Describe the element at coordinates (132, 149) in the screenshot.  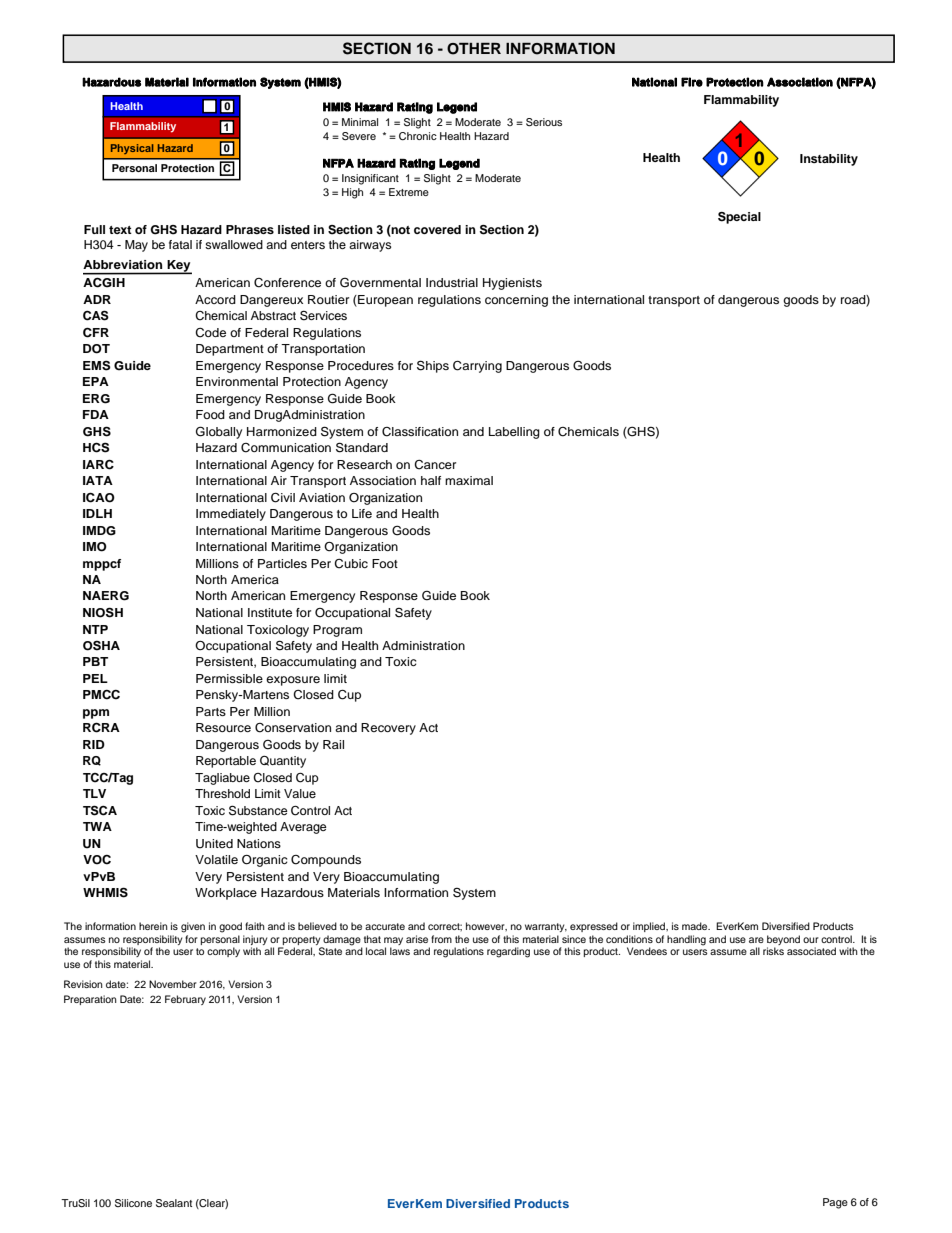
I see `Physical` at that location.
